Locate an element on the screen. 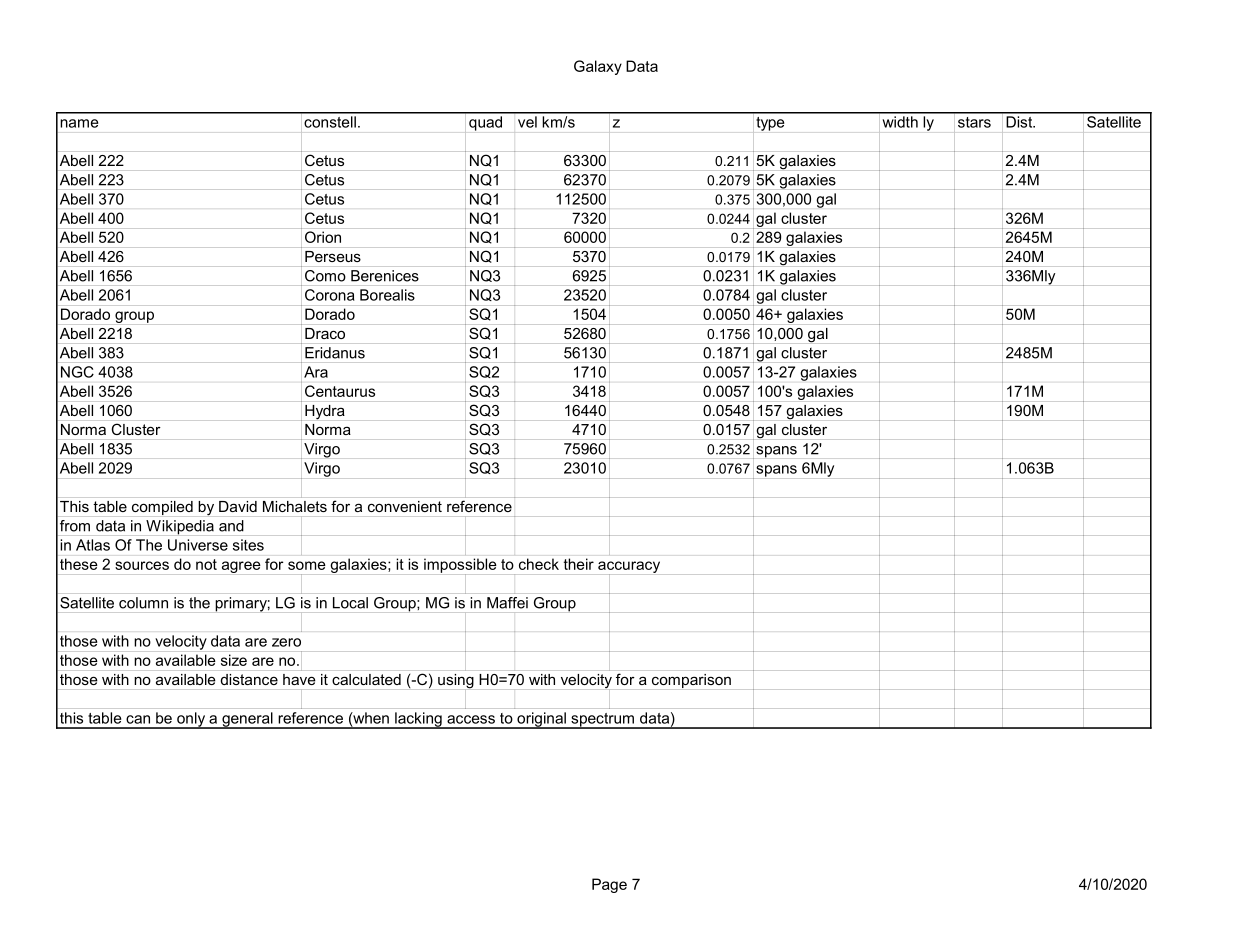 The height and width of the screenshot is (952, 1233). Orion is located at coordinates (323, 237).
